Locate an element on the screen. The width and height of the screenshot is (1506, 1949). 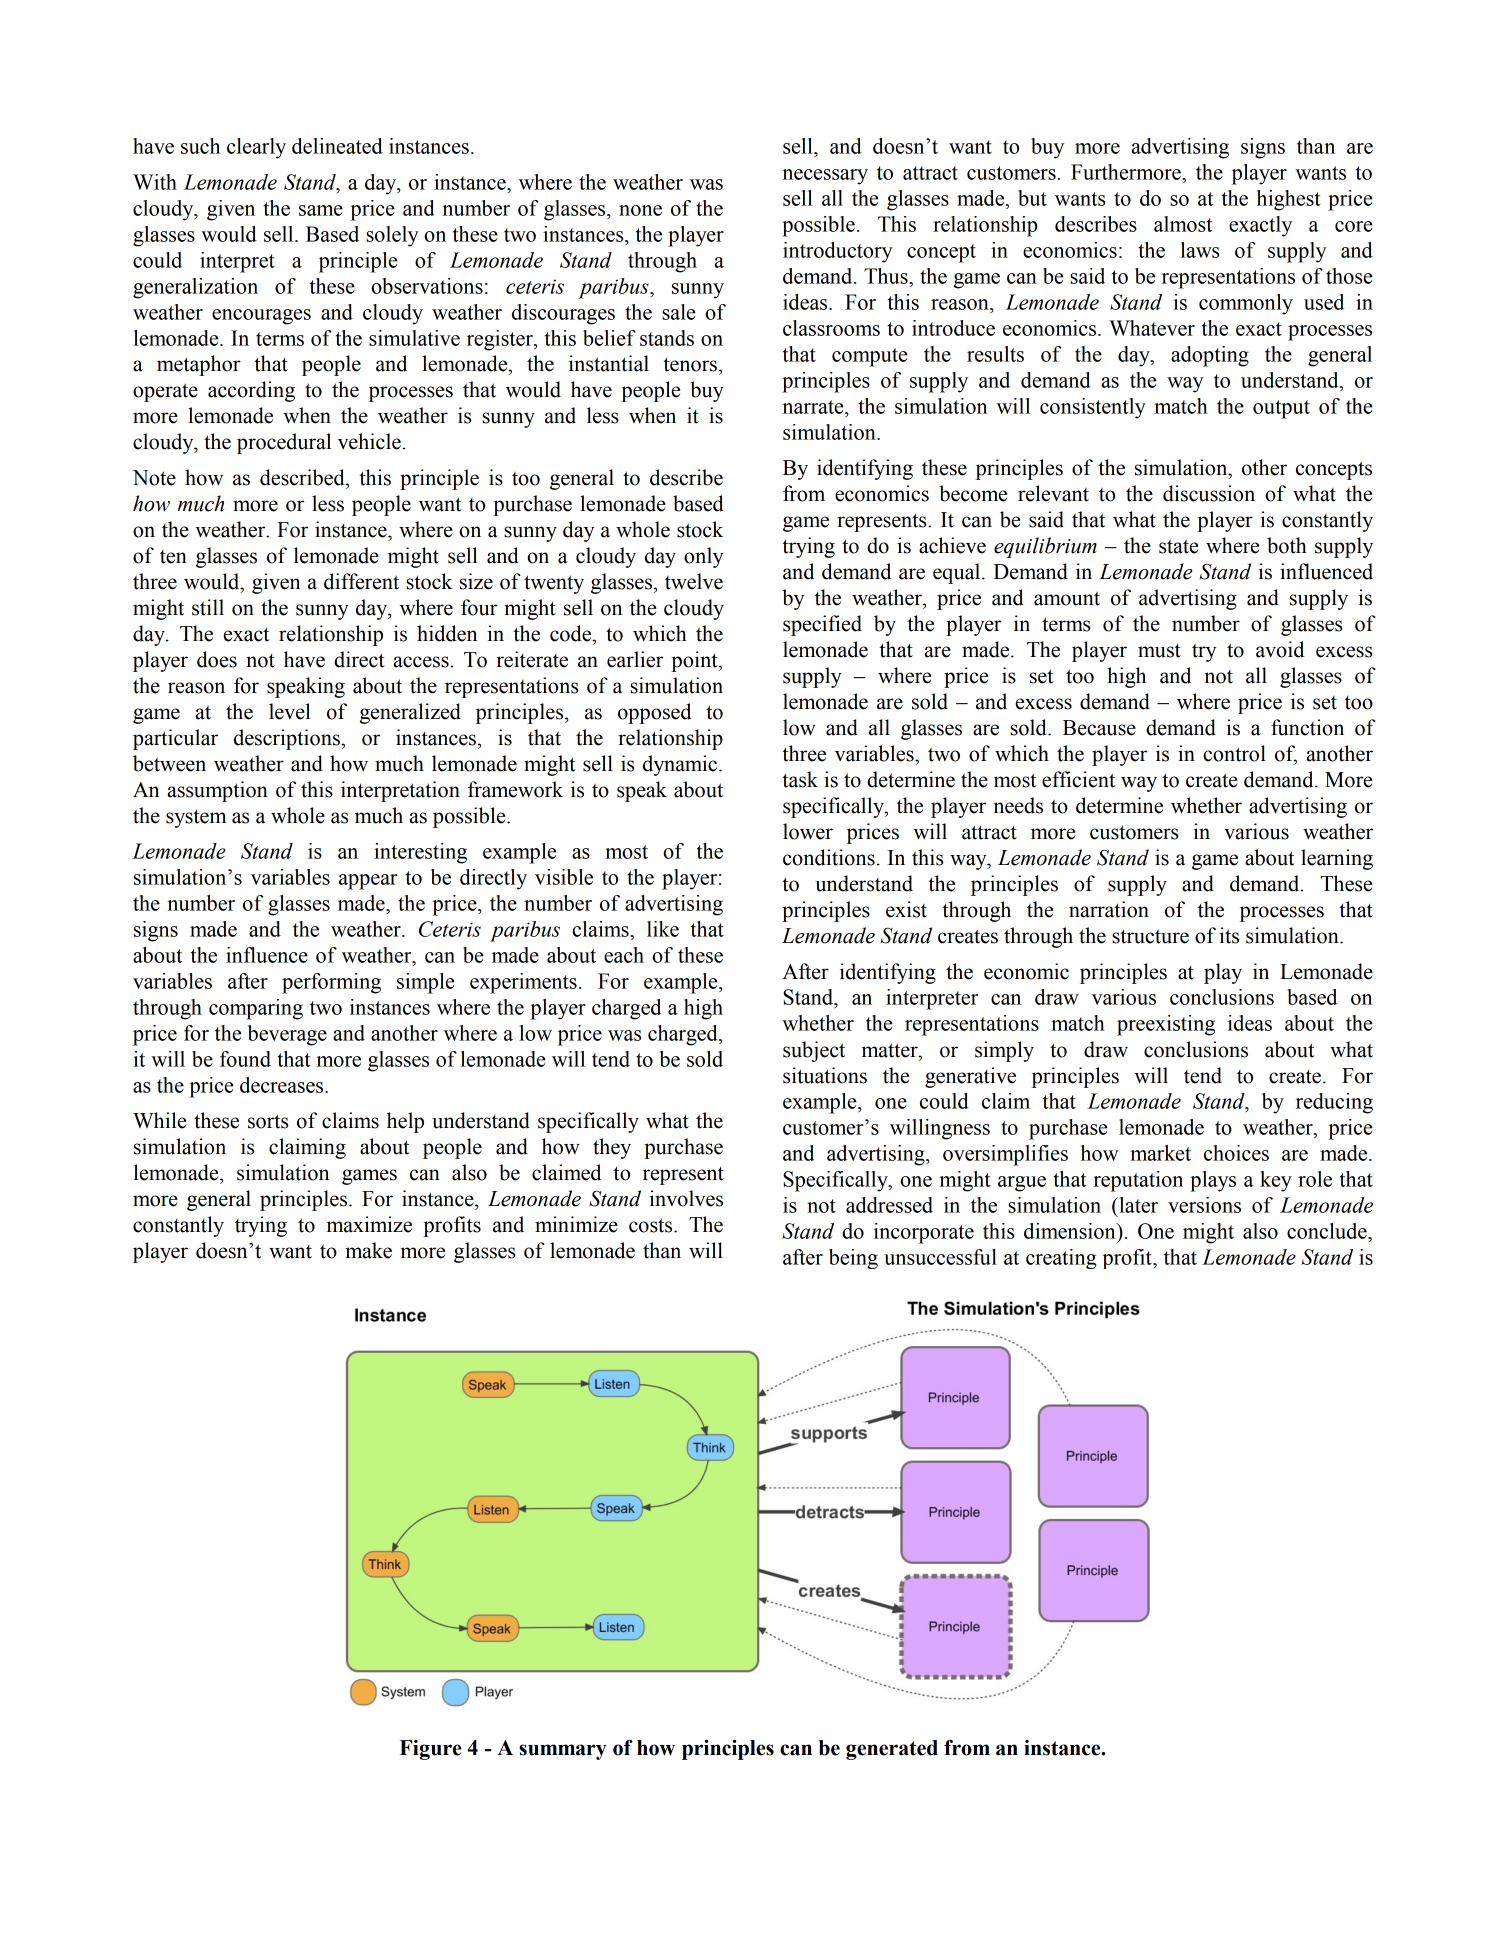
same is located at coordinates (321, 210).
